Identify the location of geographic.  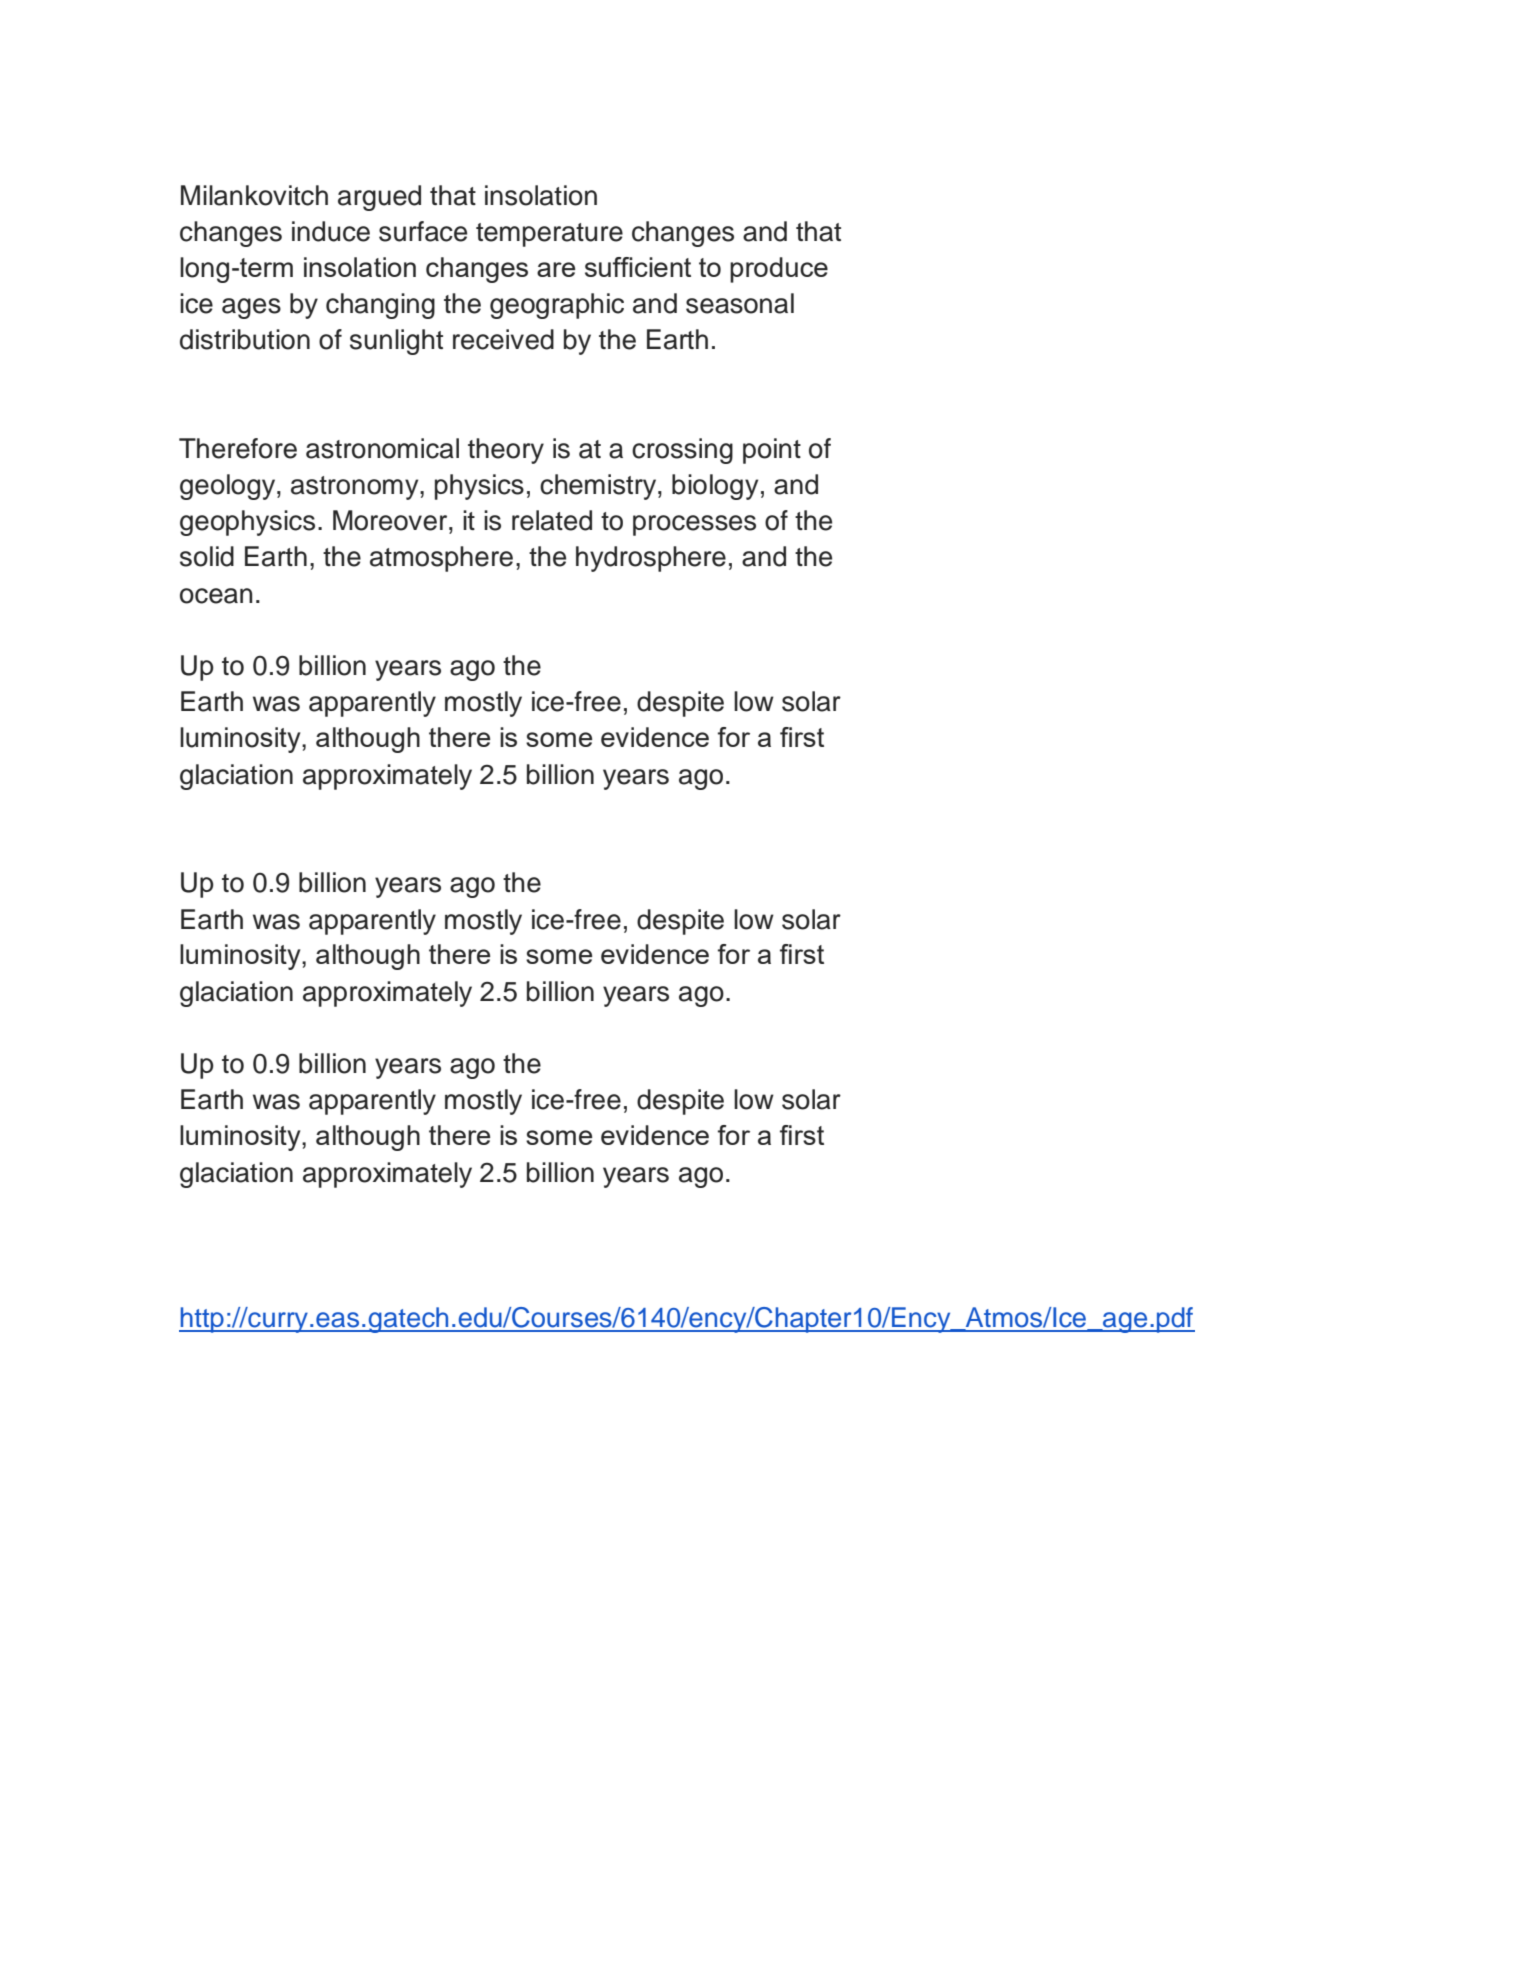
(557, 306).
